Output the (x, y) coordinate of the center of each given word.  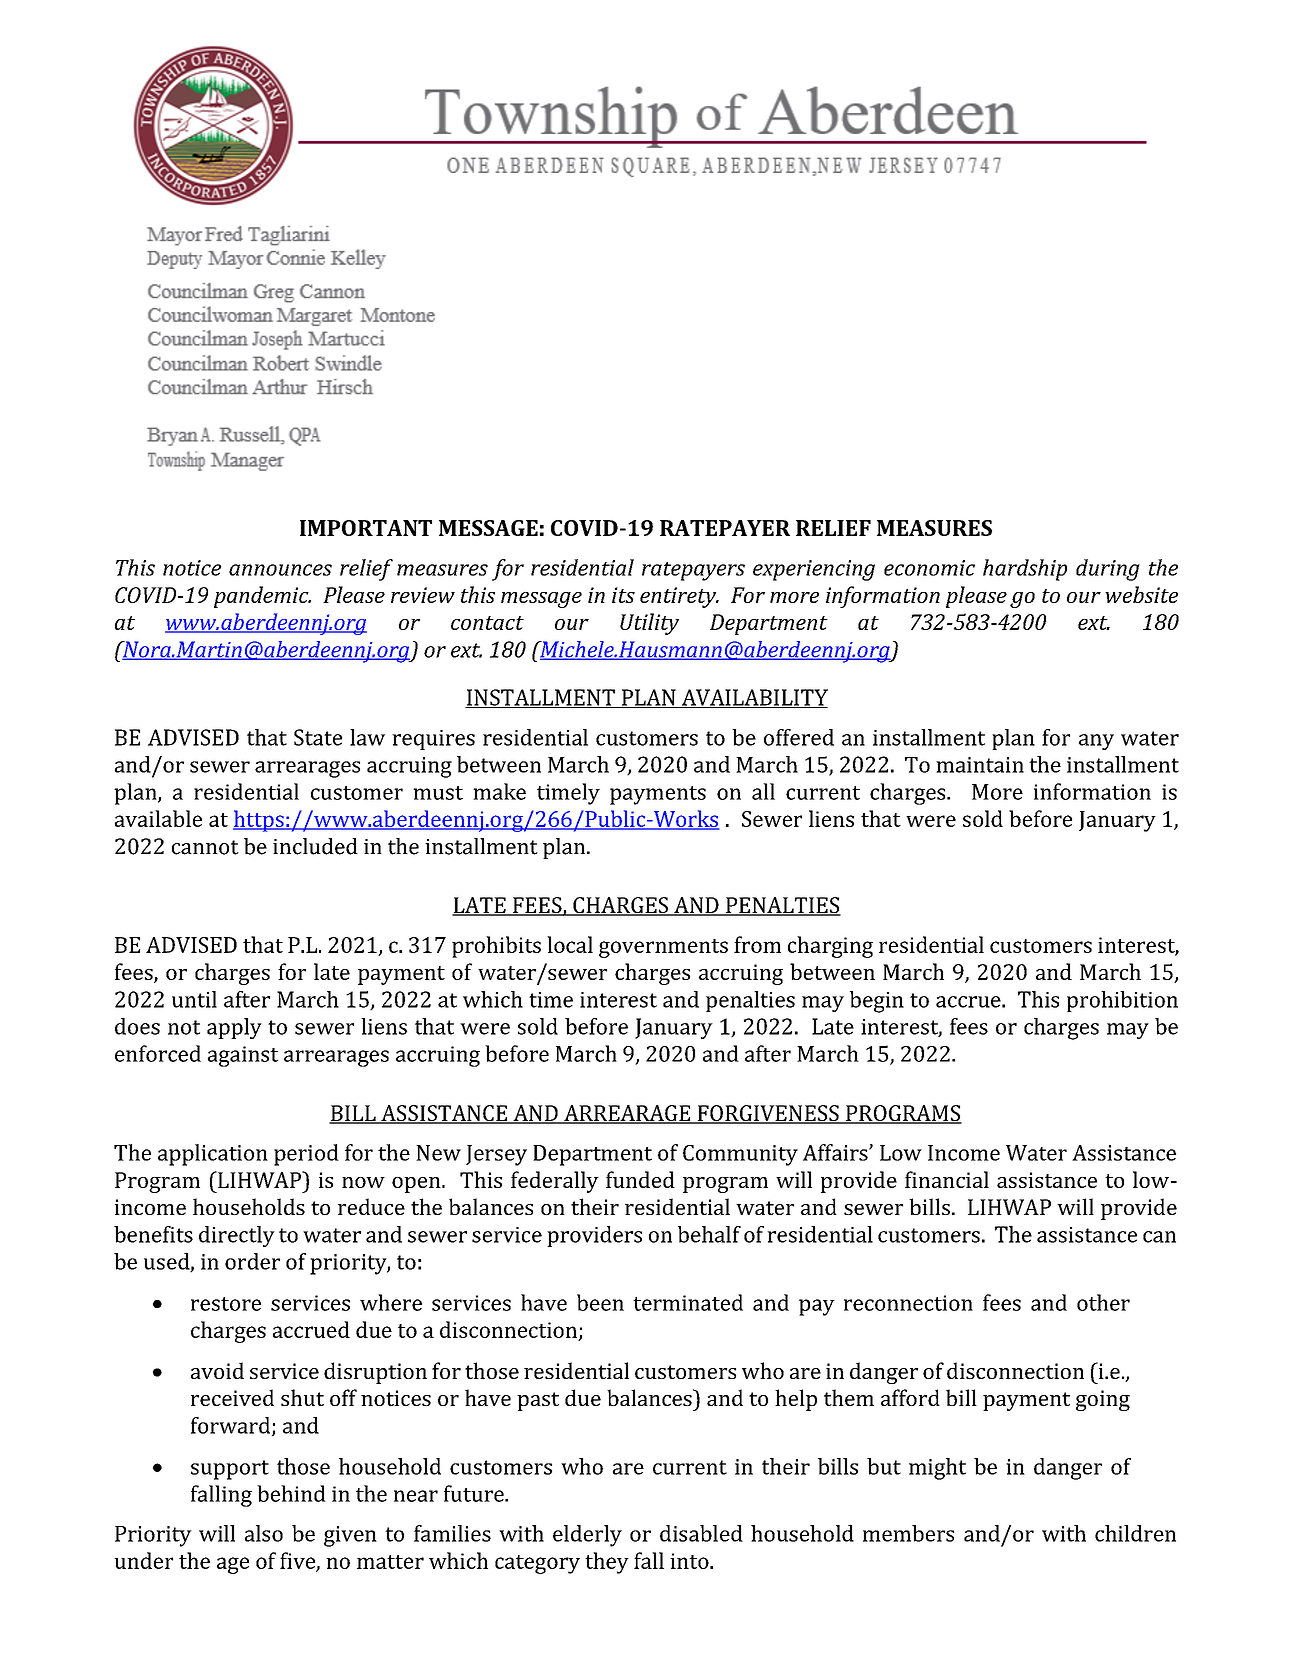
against (243, 1056)
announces (280, 570)
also (264, 1533)
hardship (1025, 570)
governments (663, 948)
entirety (679, 597)
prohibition (1122, 1001)
